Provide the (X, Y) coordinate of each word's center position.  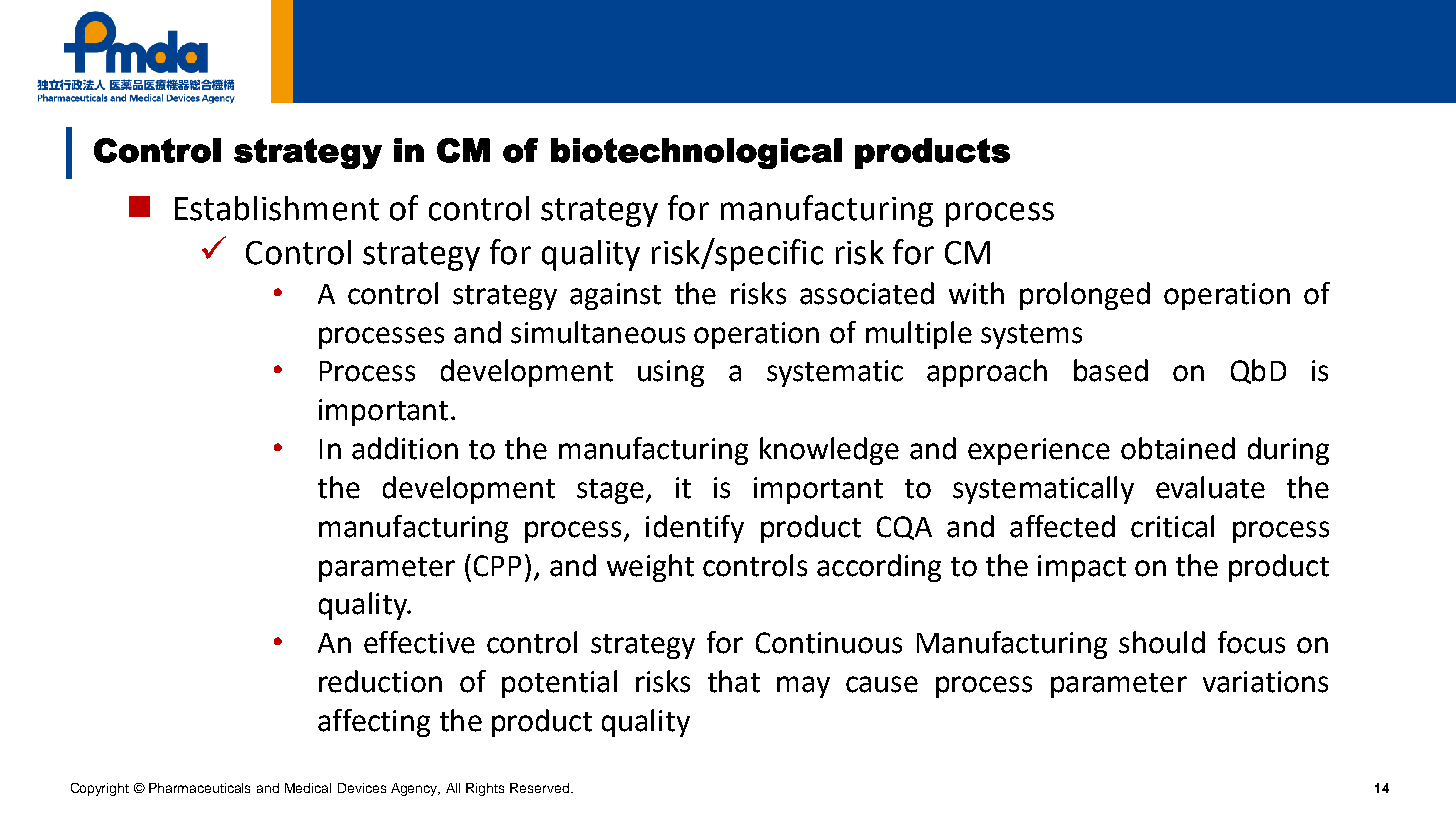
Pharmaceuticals (199, 788)
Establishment (277, 208)
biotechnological (696, 153)
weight (650, 568)
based (1111, 370)
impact (1082, 568)
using (671, 373)
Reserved (541, 788)
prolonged (1085, 296)
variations (1265, 682)
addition (405, 448)
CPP (497, 566)
